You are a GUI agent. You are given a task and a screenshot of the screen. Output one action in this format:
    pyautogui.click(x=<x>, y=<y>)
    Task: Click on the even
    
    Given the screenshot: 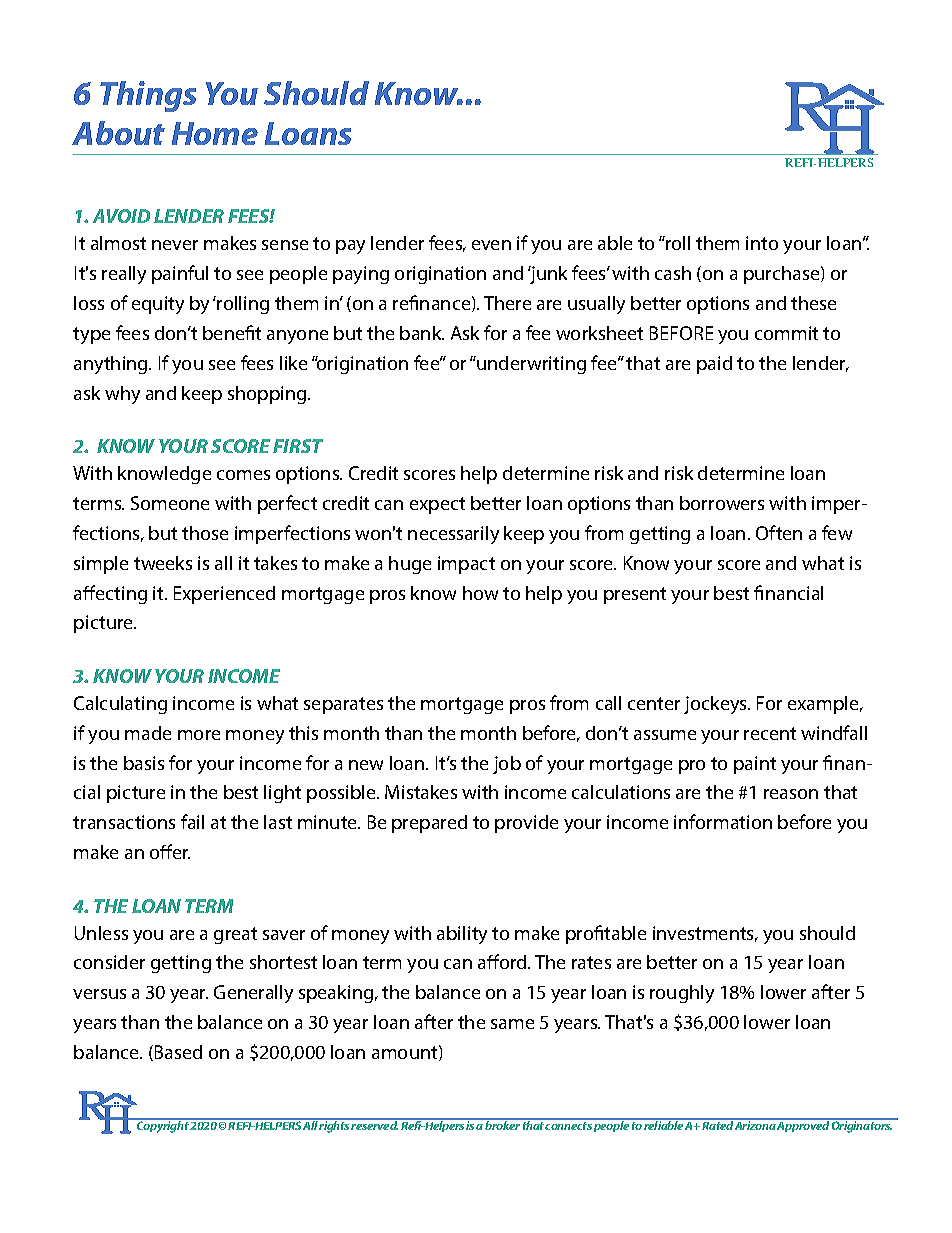 What is the action you would take?
    pyautogui.click(x=491, y=245)
